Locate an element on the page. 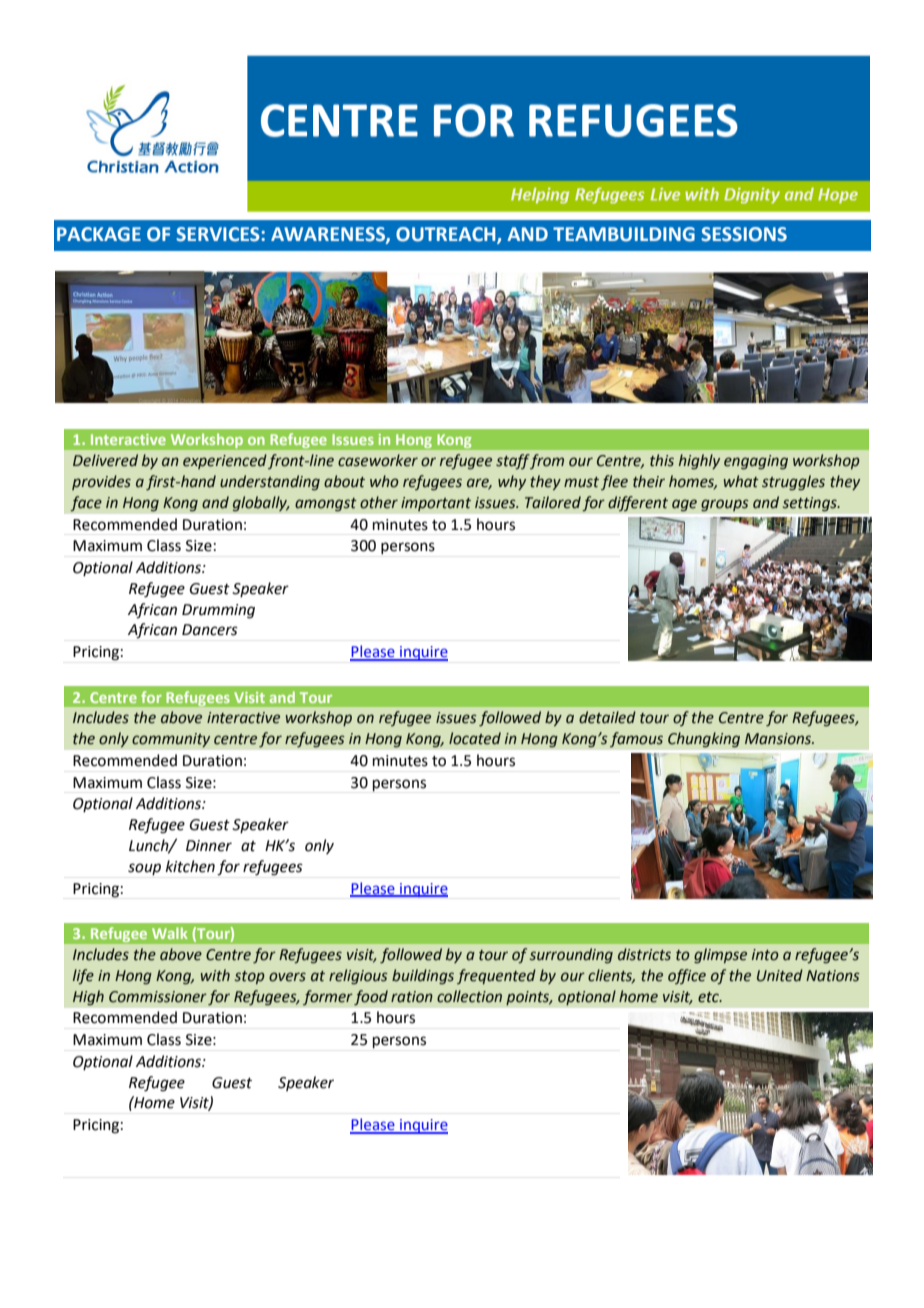 This image has height=1308, width=924. buildings is located at coordinates (423, 976).
